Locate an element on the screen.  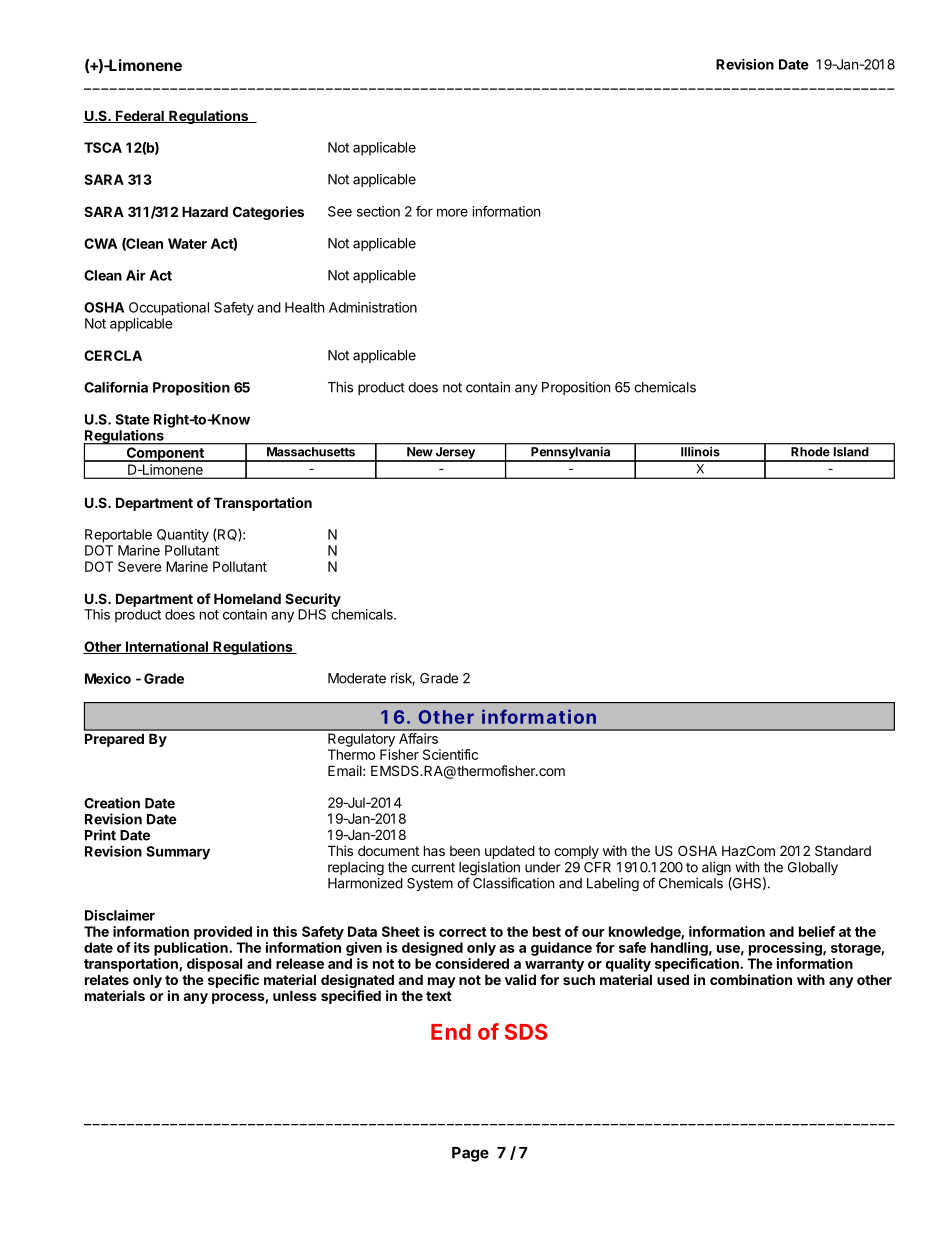
align is located at coordinates (717, 870).
